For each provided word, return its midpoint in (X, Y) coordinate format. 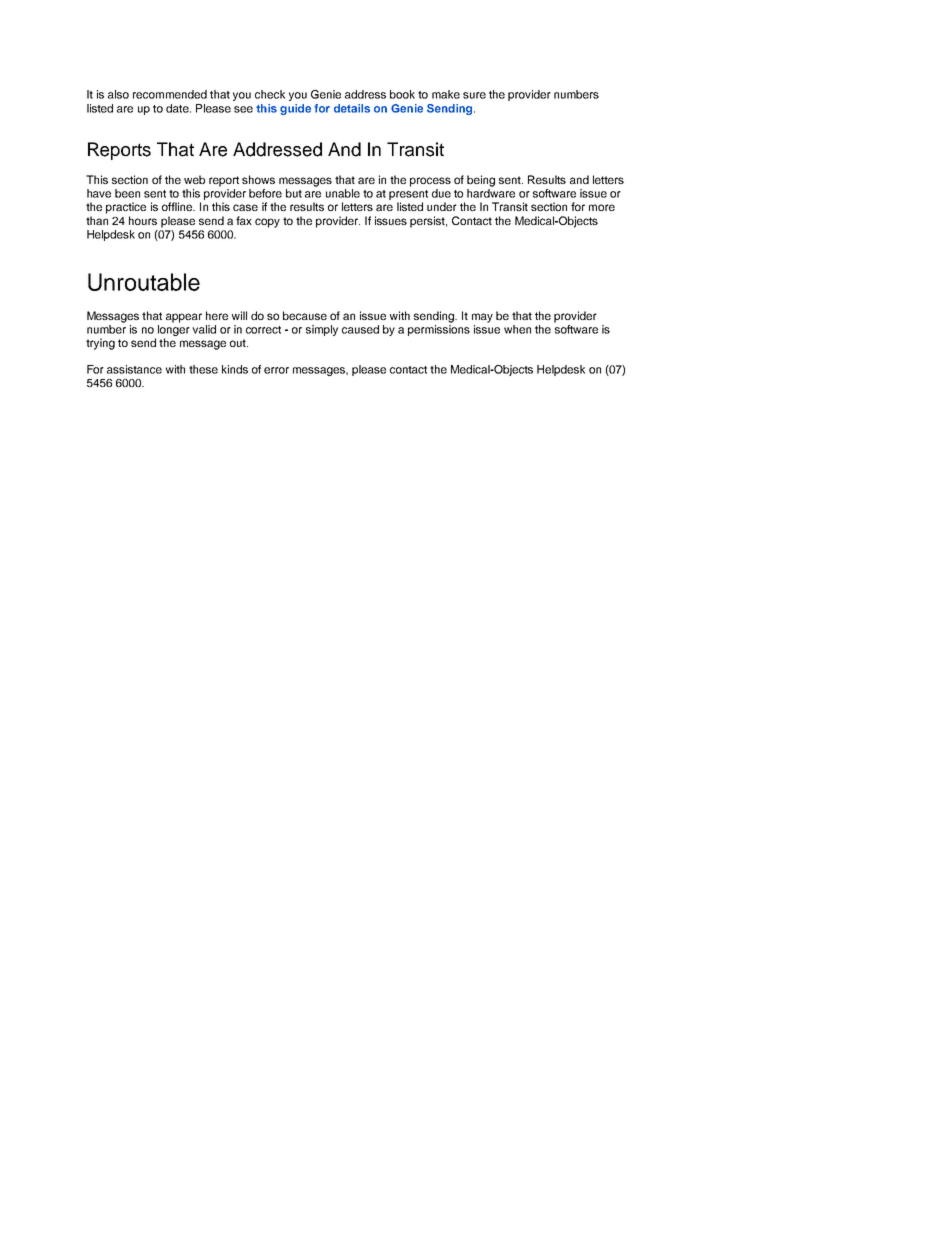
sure (474, 95)
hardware (491, 193)
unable (343, 193)
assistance (134, 369)
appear (184, 318)
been (127, 193)
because (305, 315)
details (352, 108)
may (482, 318)
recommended (170, 94)
